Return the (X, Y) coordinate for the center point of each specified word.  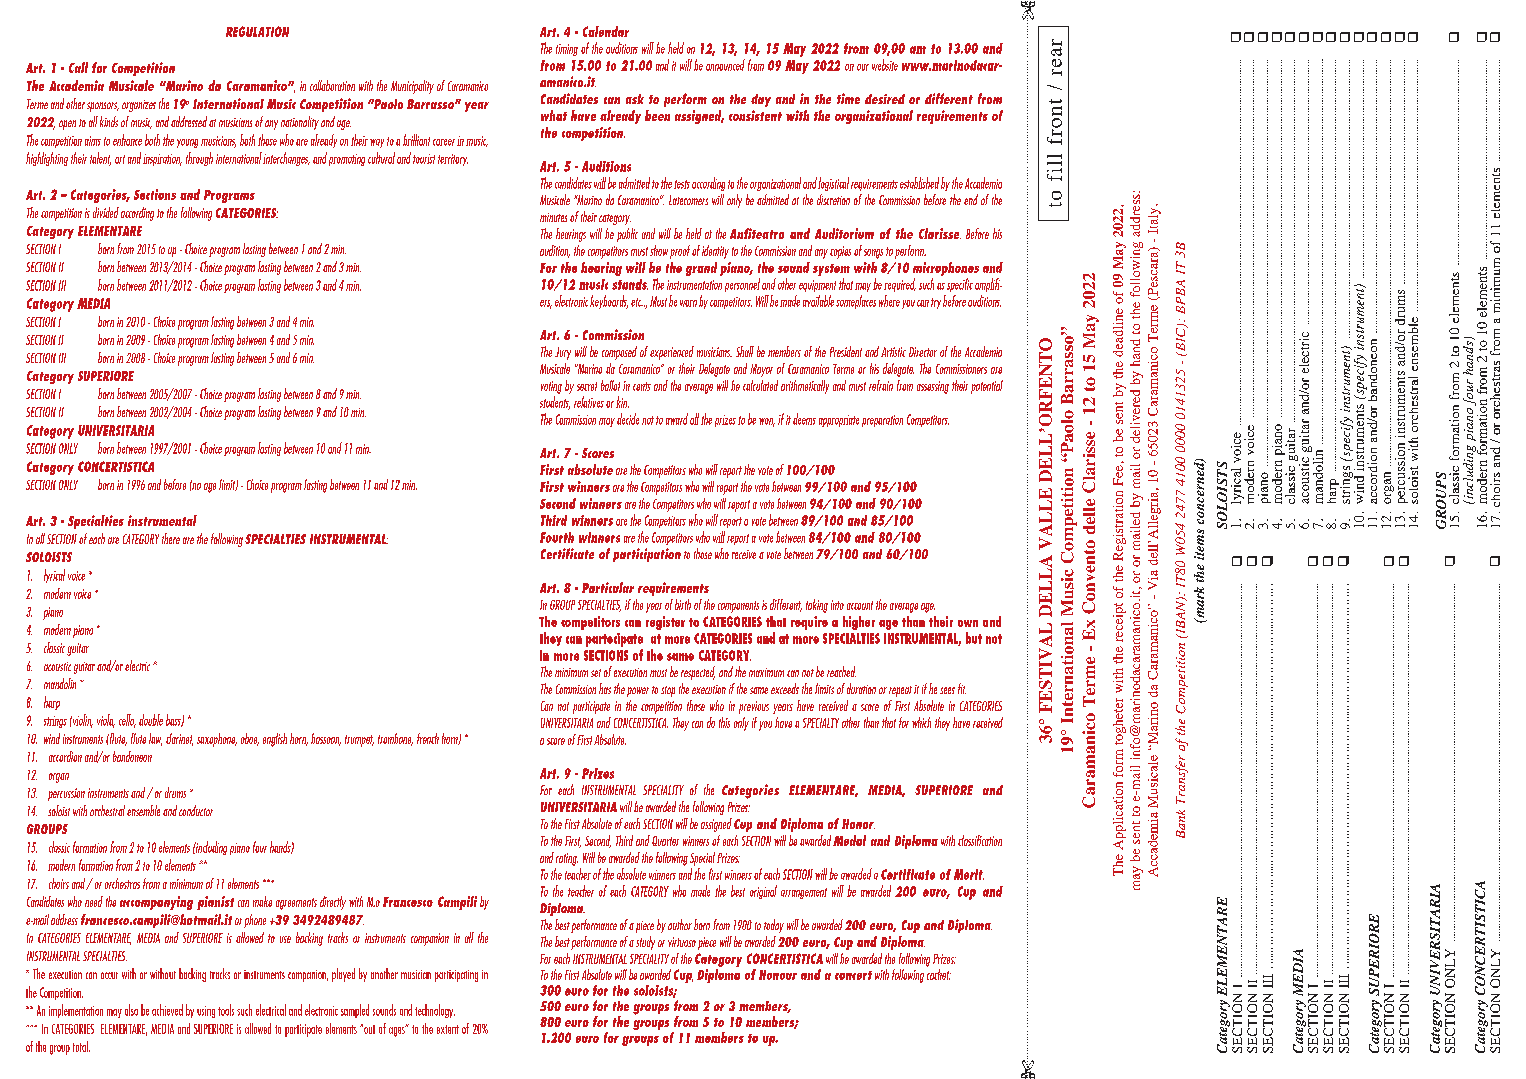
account (860, 605)
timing (567, 50)
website (885, 65)
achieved (167, 1010)
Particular (608, 587)
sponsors (103, 107)
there (171, 538)
